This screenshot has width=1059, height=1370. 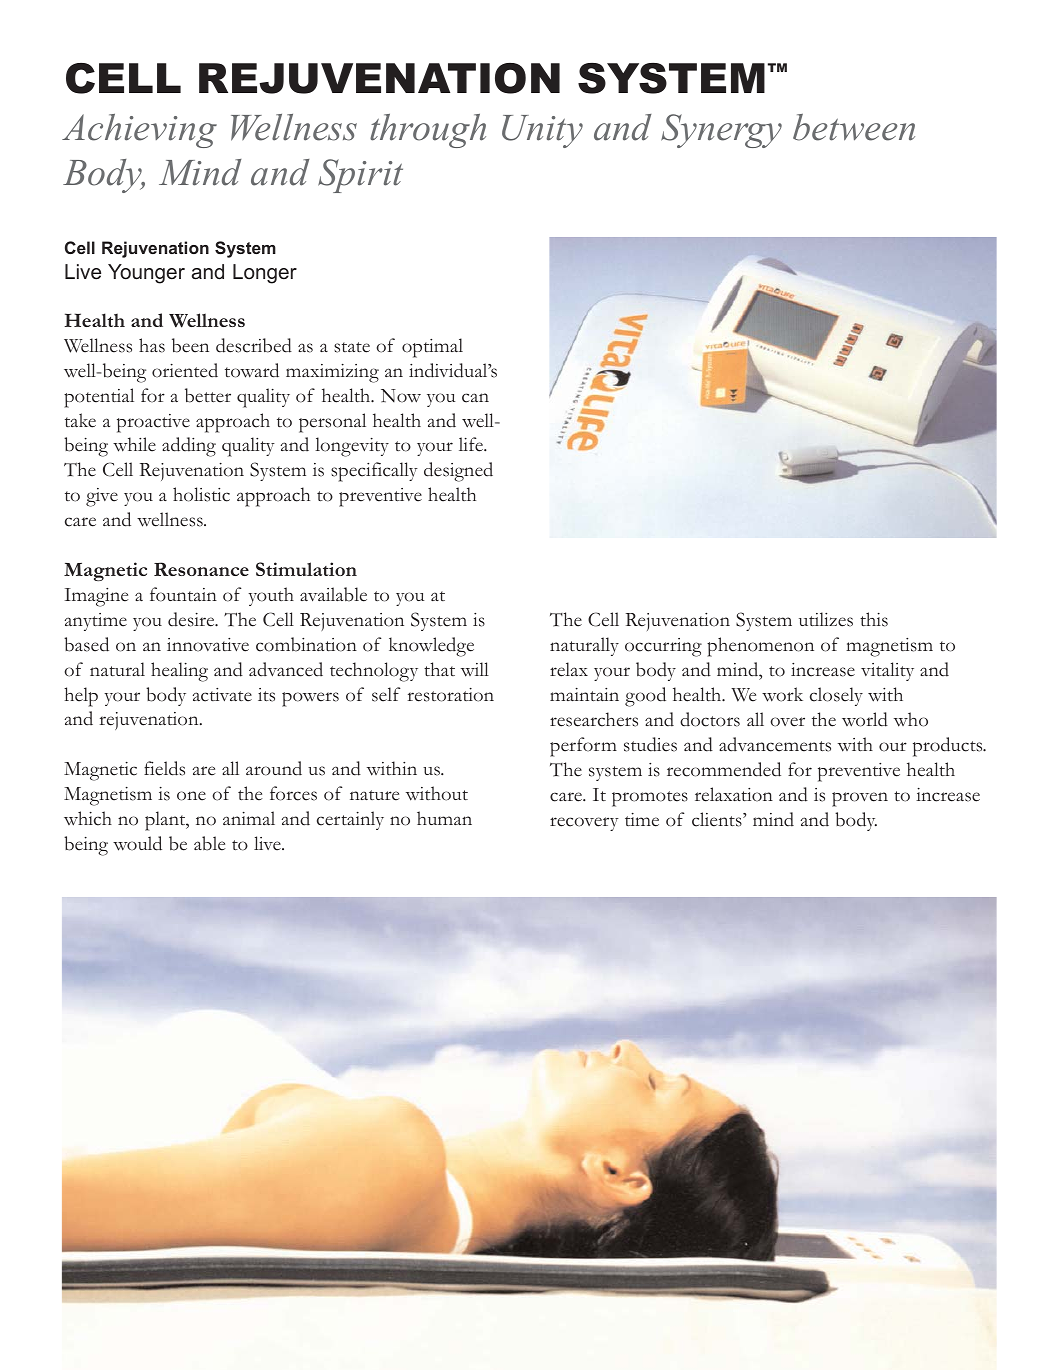 I want to click on Unity, so click(x=542, y=131).
